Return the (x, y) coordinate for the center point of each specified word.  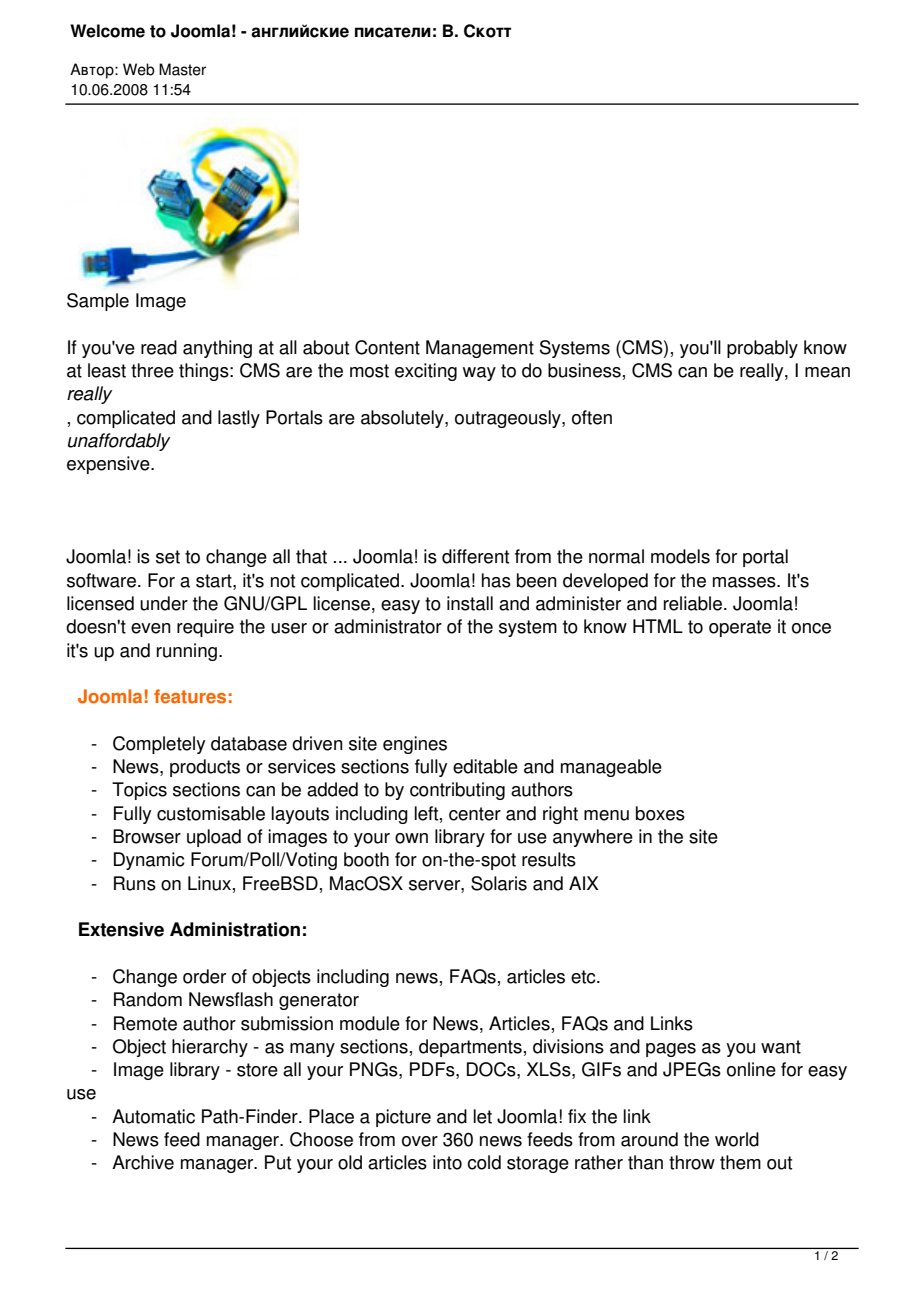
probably (762, 349)
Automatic (153, 1116)
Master (182, 69)
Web (139, 69)
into (447, 1162)
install (470, 603)
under (164, 603)
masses (745, 582)
